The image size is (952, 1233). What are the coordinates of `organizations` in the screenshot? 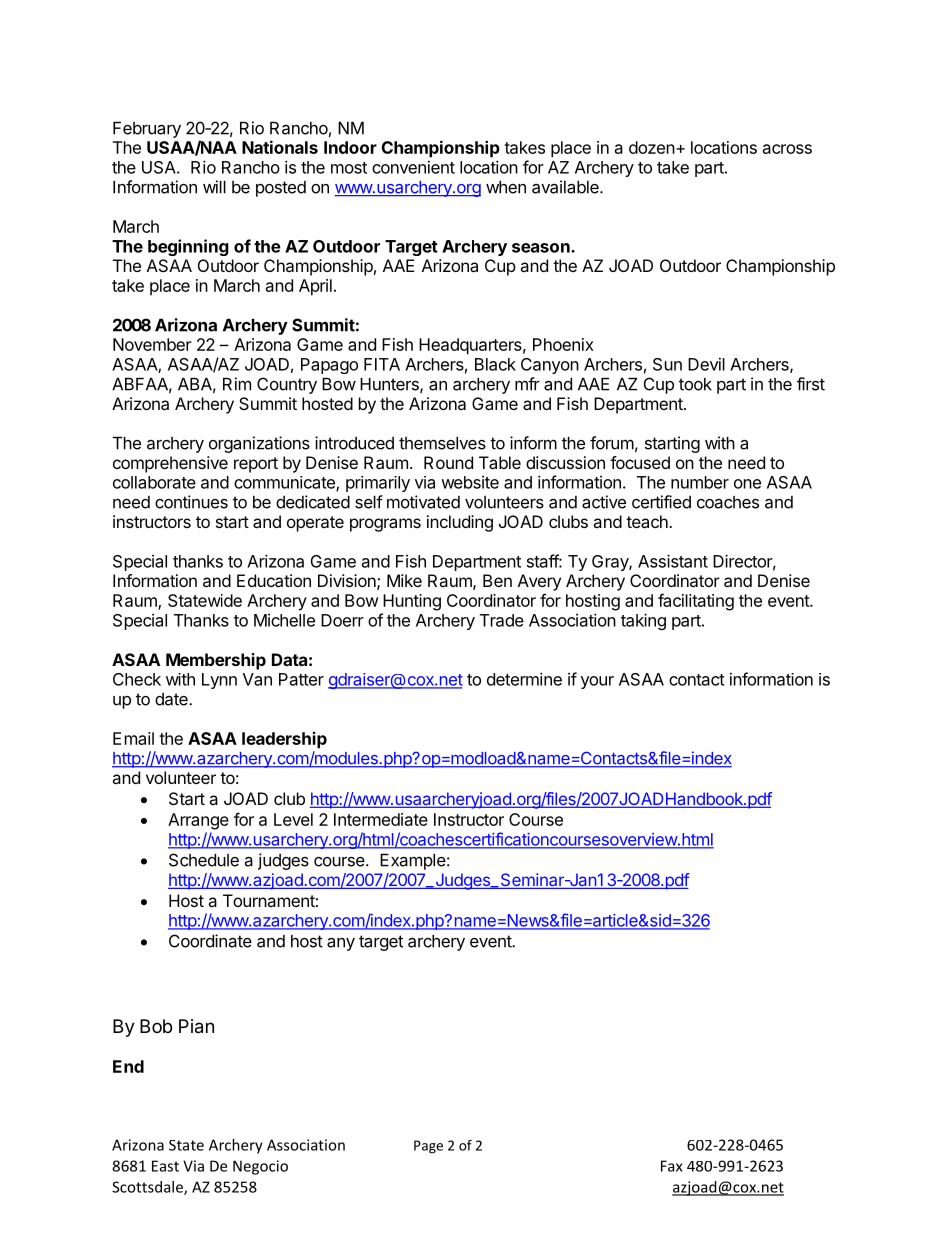 It's located at (259, 444).
